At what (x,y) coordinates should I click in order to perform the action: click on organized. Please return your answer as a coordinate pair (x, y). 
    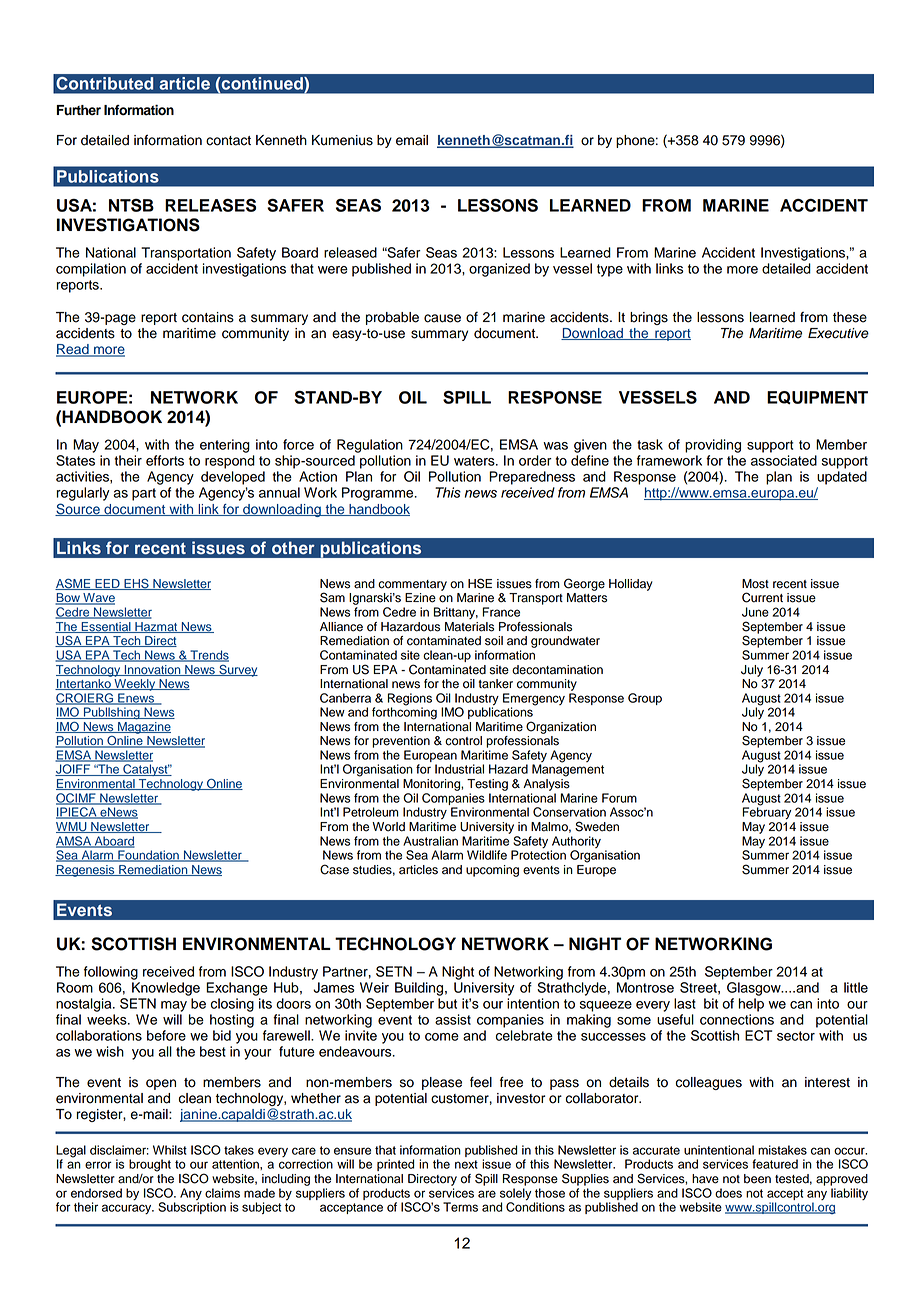
    Looking at the image, I should click on (499, 270).
